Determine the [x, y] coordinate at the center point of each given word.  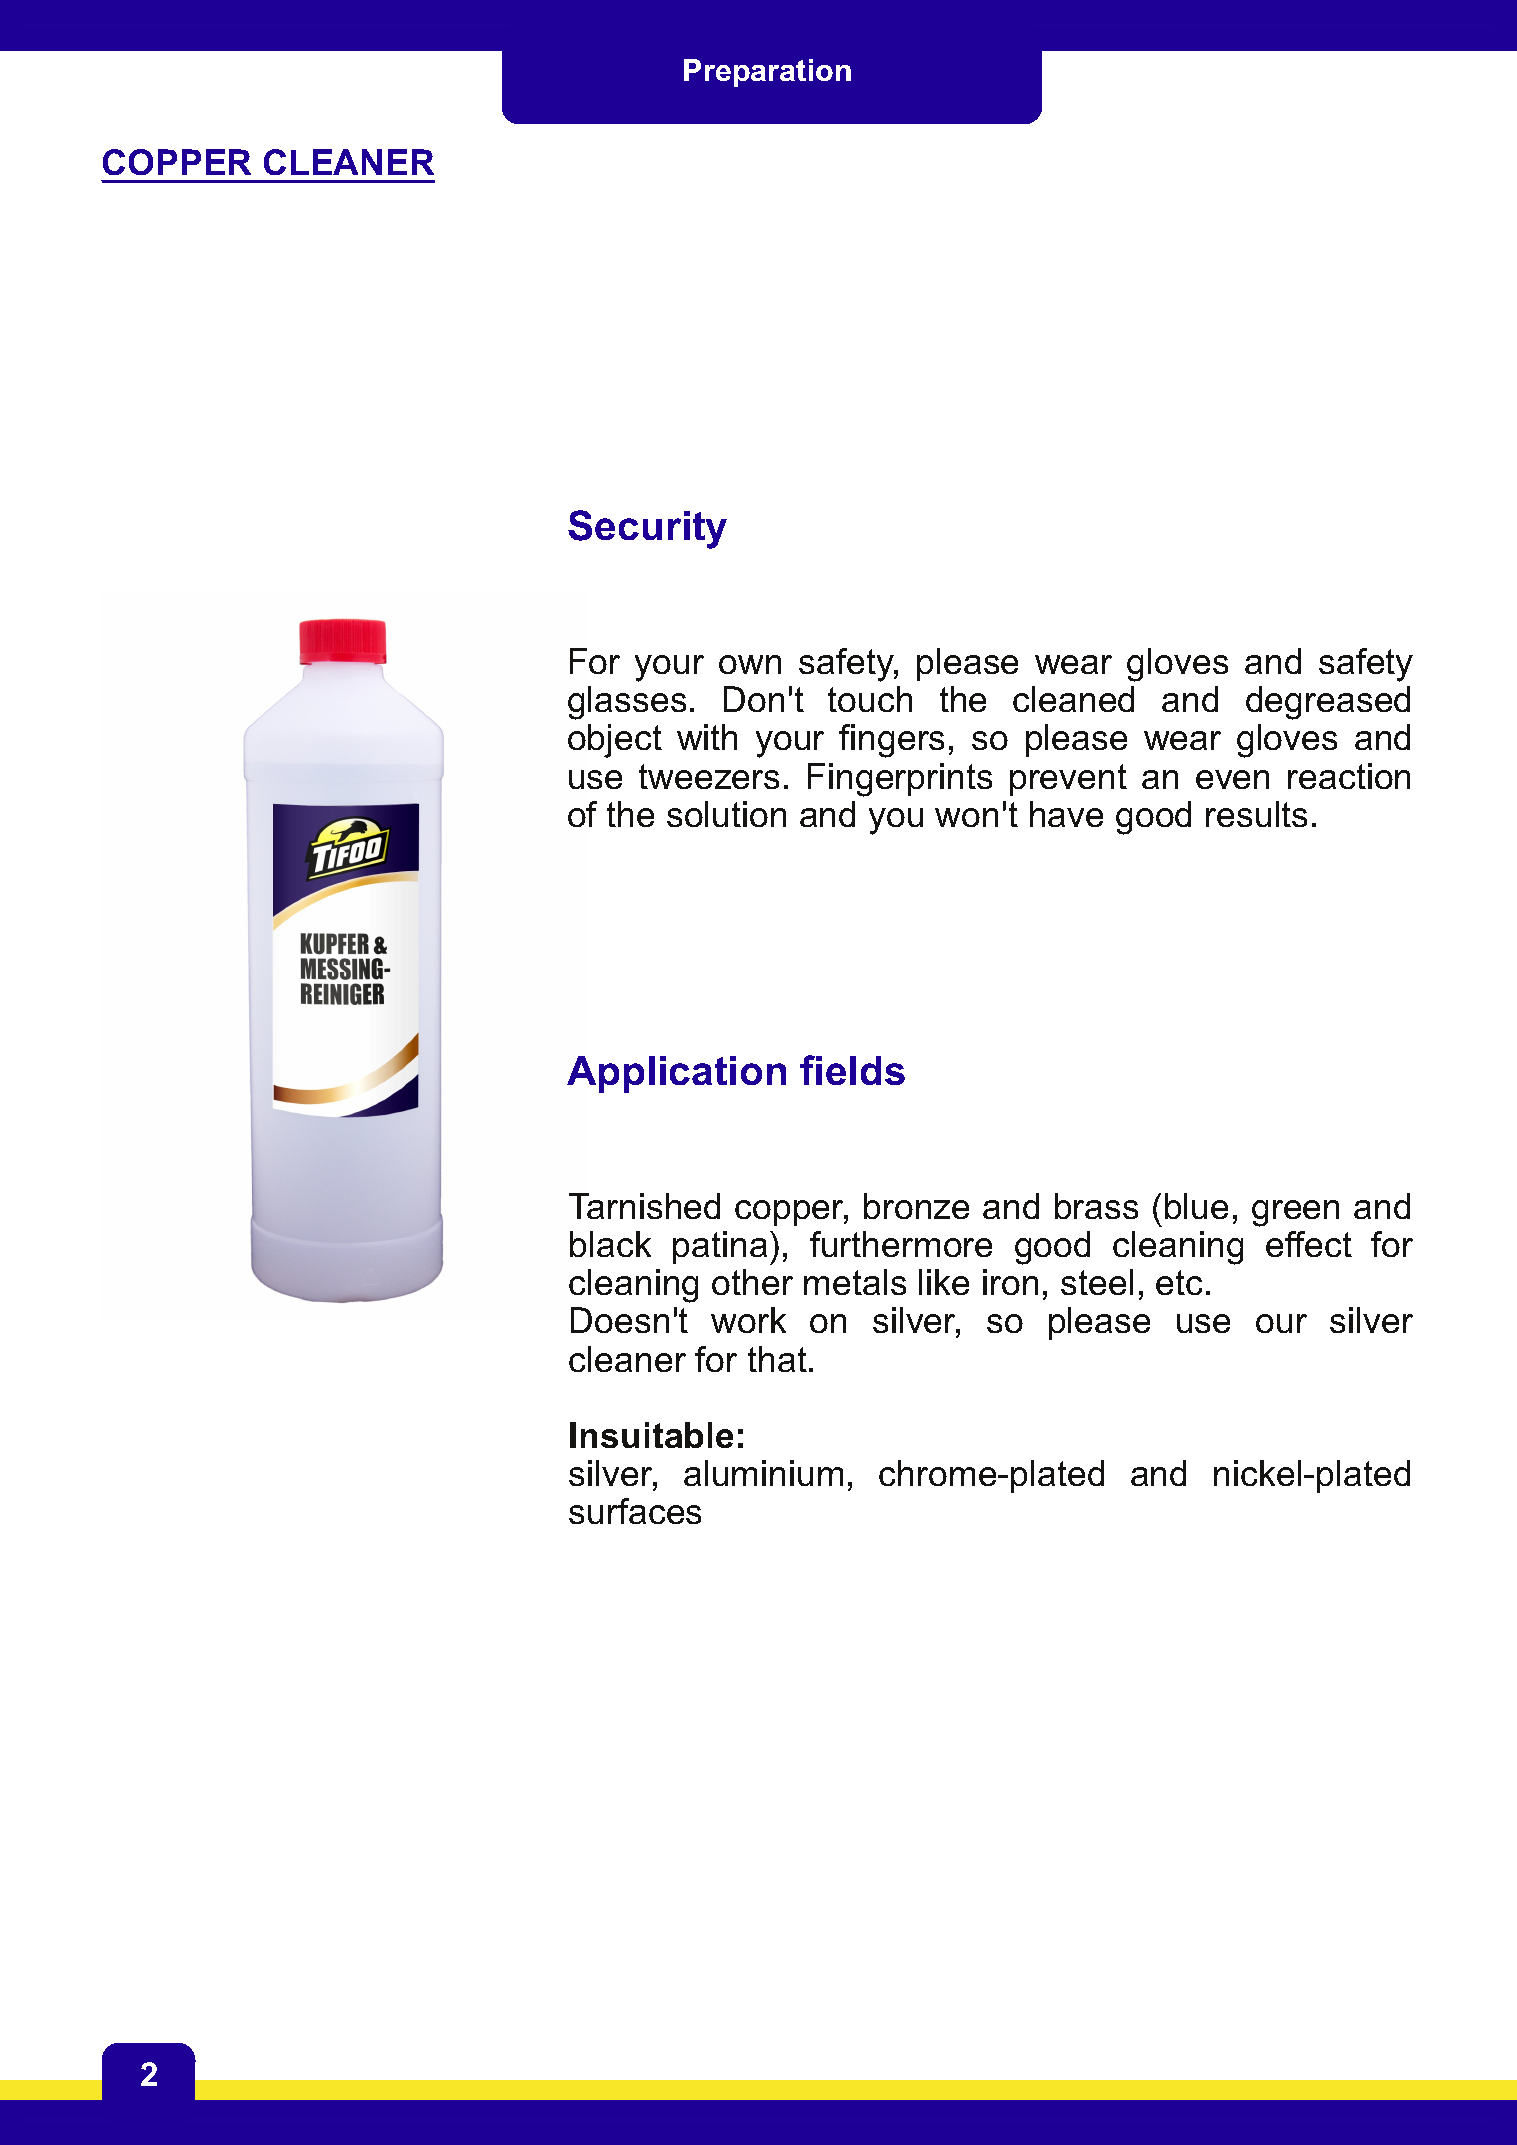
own [750, 664]
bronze [916, 1206]
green [1295, 1213]
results [1256, 814]
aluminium [763, 1473]
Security [647, 529]
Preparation [767, 73]
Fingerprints [900, 780]
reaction [1349, 776]
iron [1010, 1282]
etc [1179, 1282]
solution [726, 814]
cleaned [1073, 699]
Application [676, 1074]
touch [870, 699]
